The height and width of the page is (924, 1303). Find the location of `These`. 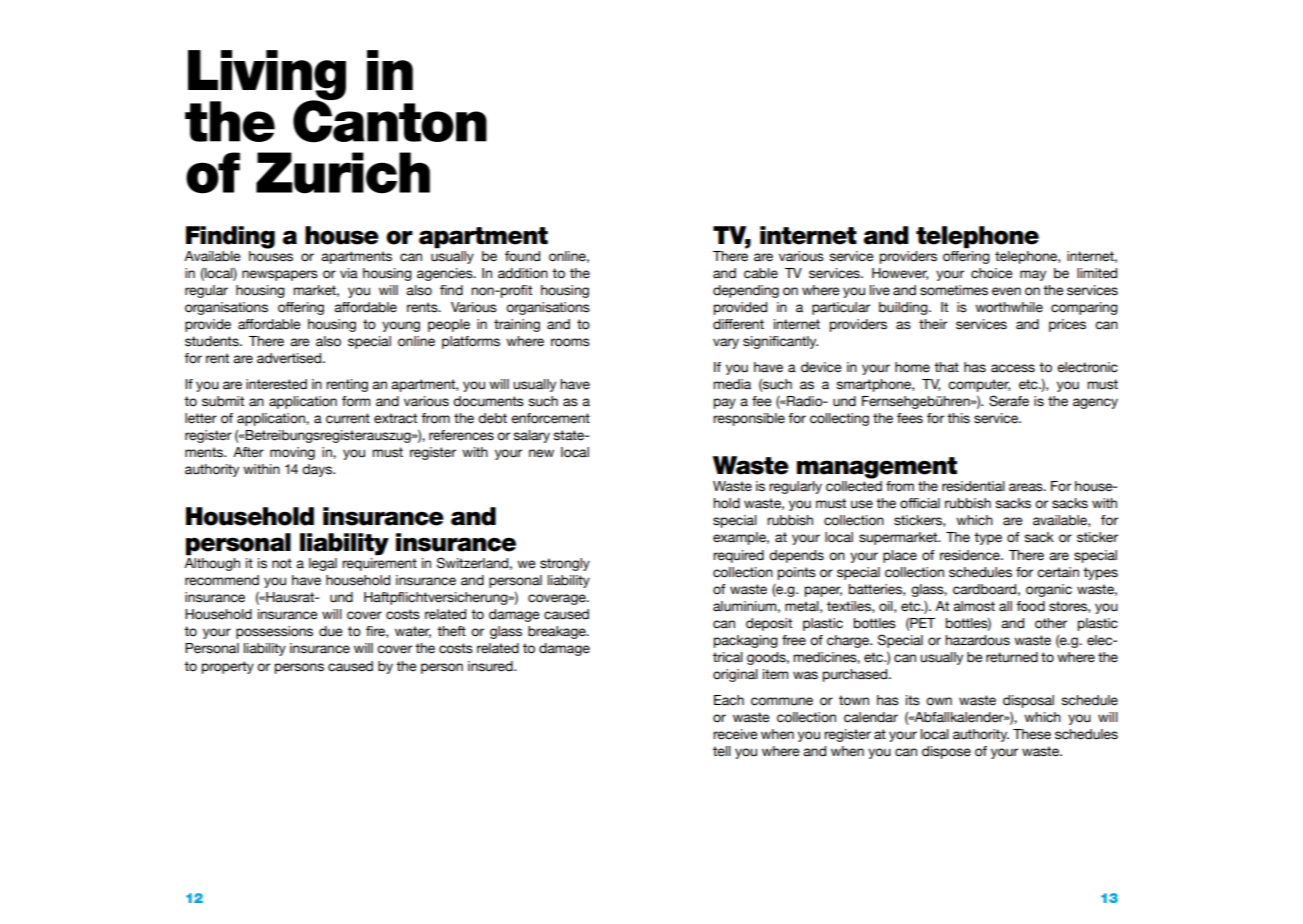

These is located at coordinates (1032, 734).
